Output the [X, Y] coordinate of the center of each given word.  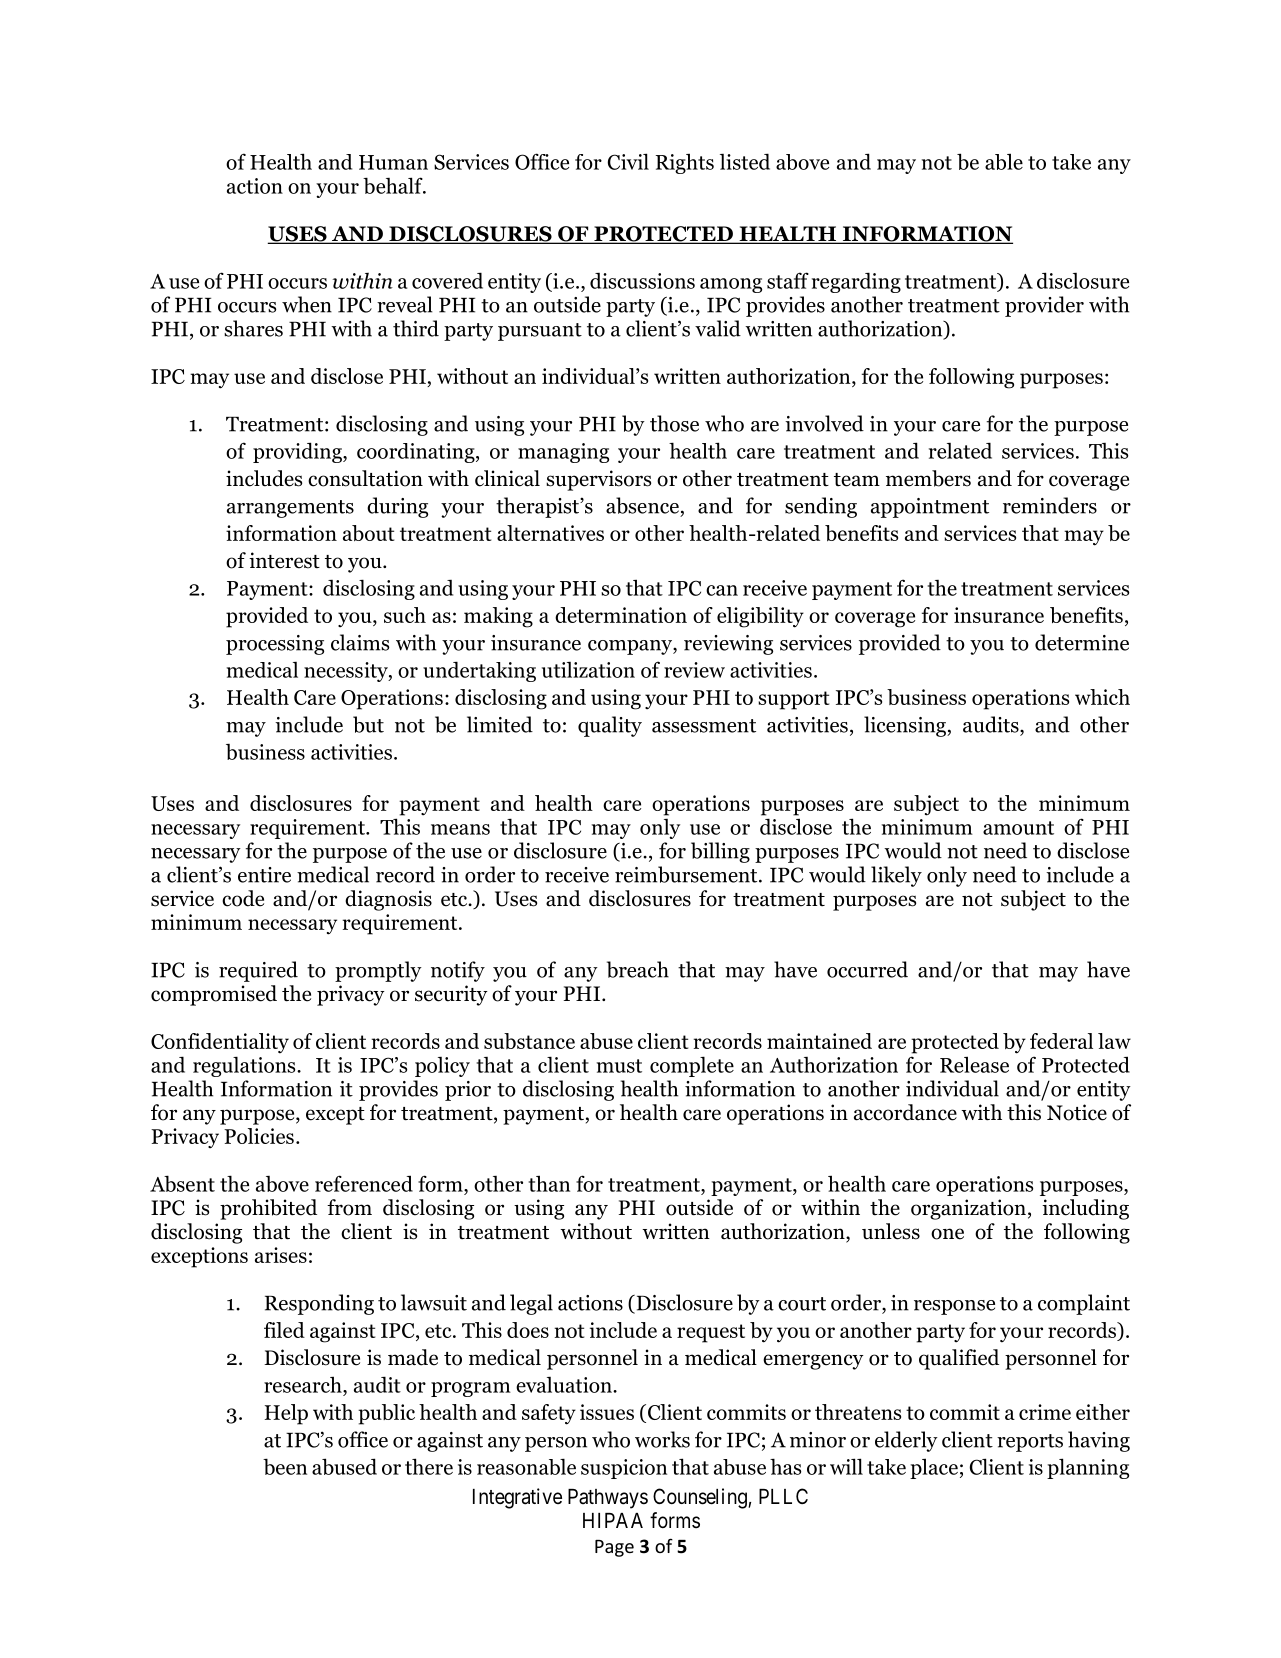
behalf [394, 185]
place [934, 1468]
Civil [628, 161]
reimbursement [687, 874]
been [285, 1466]
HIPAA [613, 1520]
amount [1018, 828]
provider [1044, 306]
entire [264, 875]
